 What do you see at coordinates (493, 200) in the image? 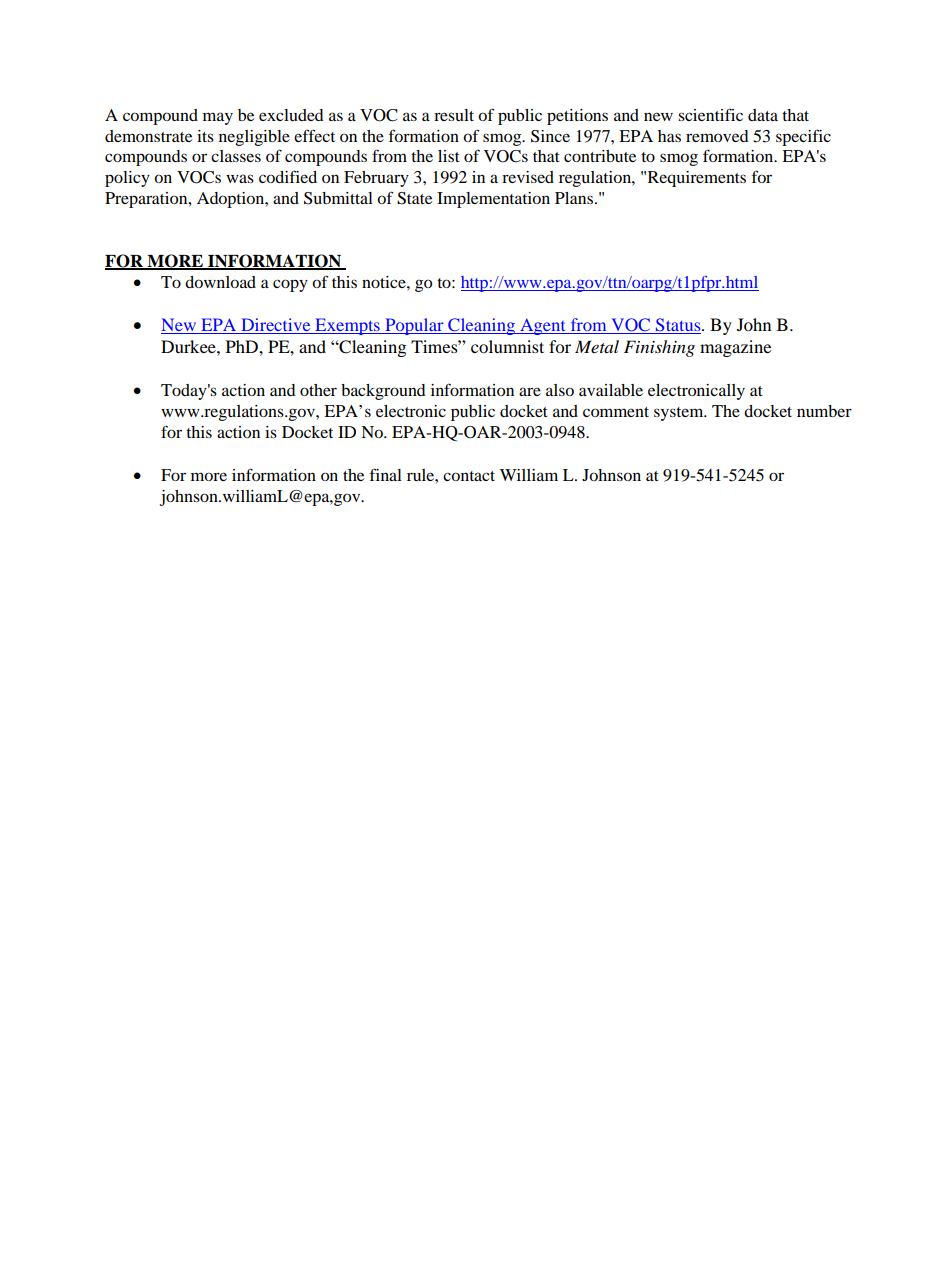
I see `Implementation` at bounding box center [493, 200].
